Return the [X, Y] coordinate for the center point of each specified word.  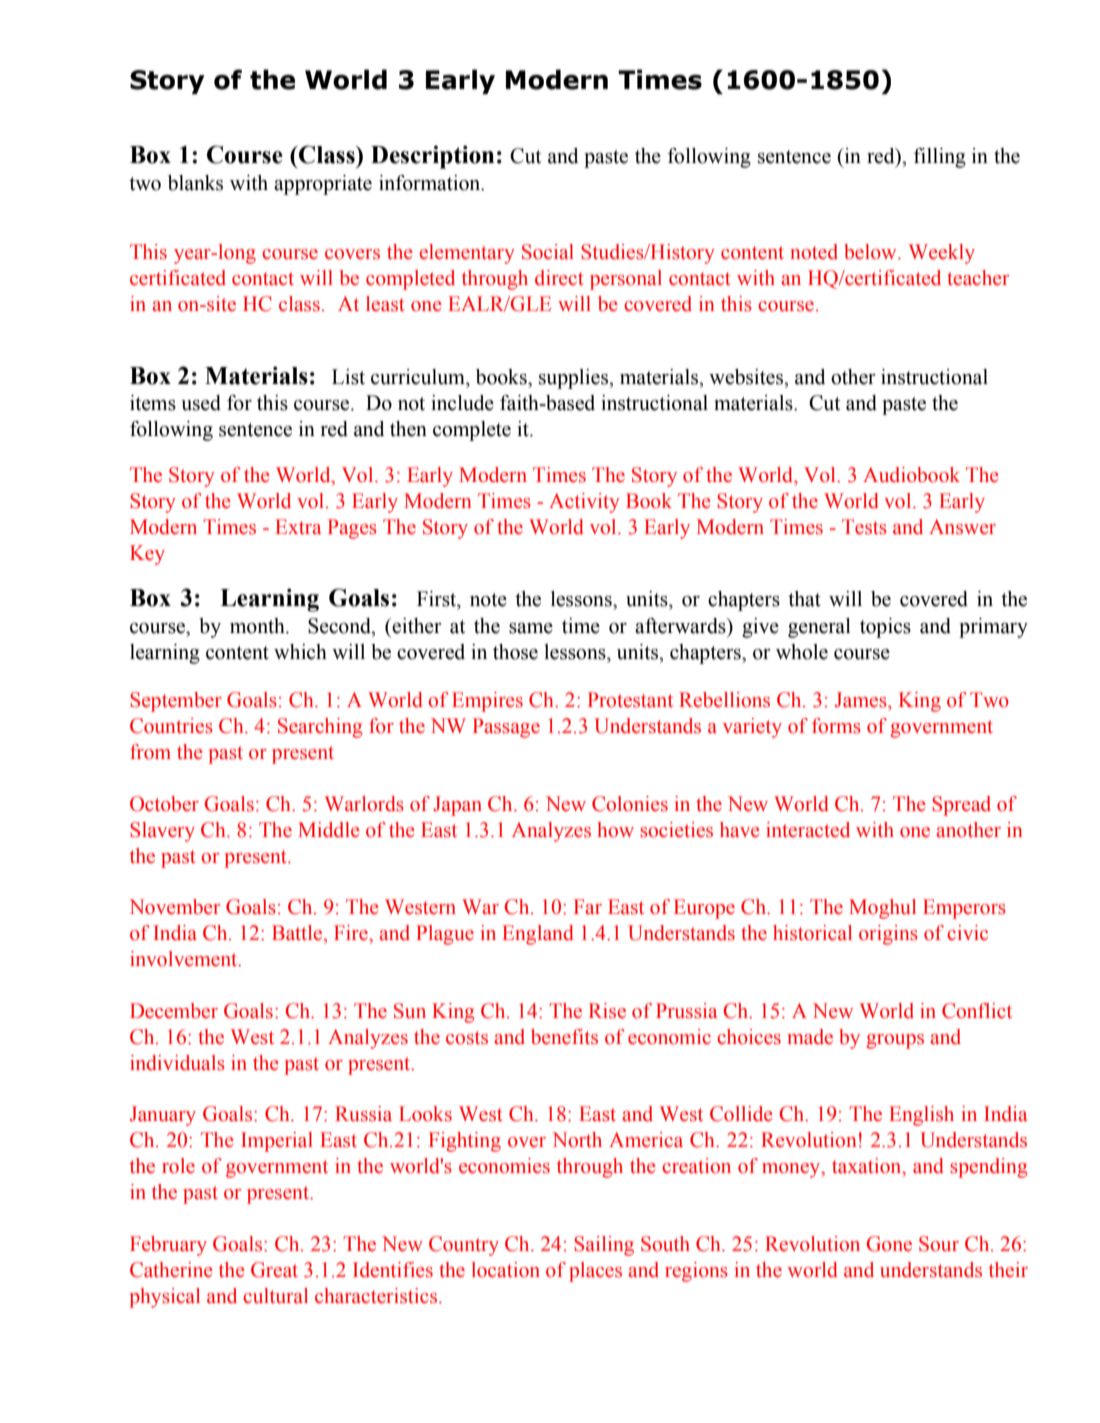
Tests [864, 527]
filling [940, 158]
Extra [298, 527]
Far [588, 907]
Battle [298, 933]
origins [888, 935]
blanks [195, 183]
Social [548, 252]
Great [274, 1270]
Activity [584, 503]
